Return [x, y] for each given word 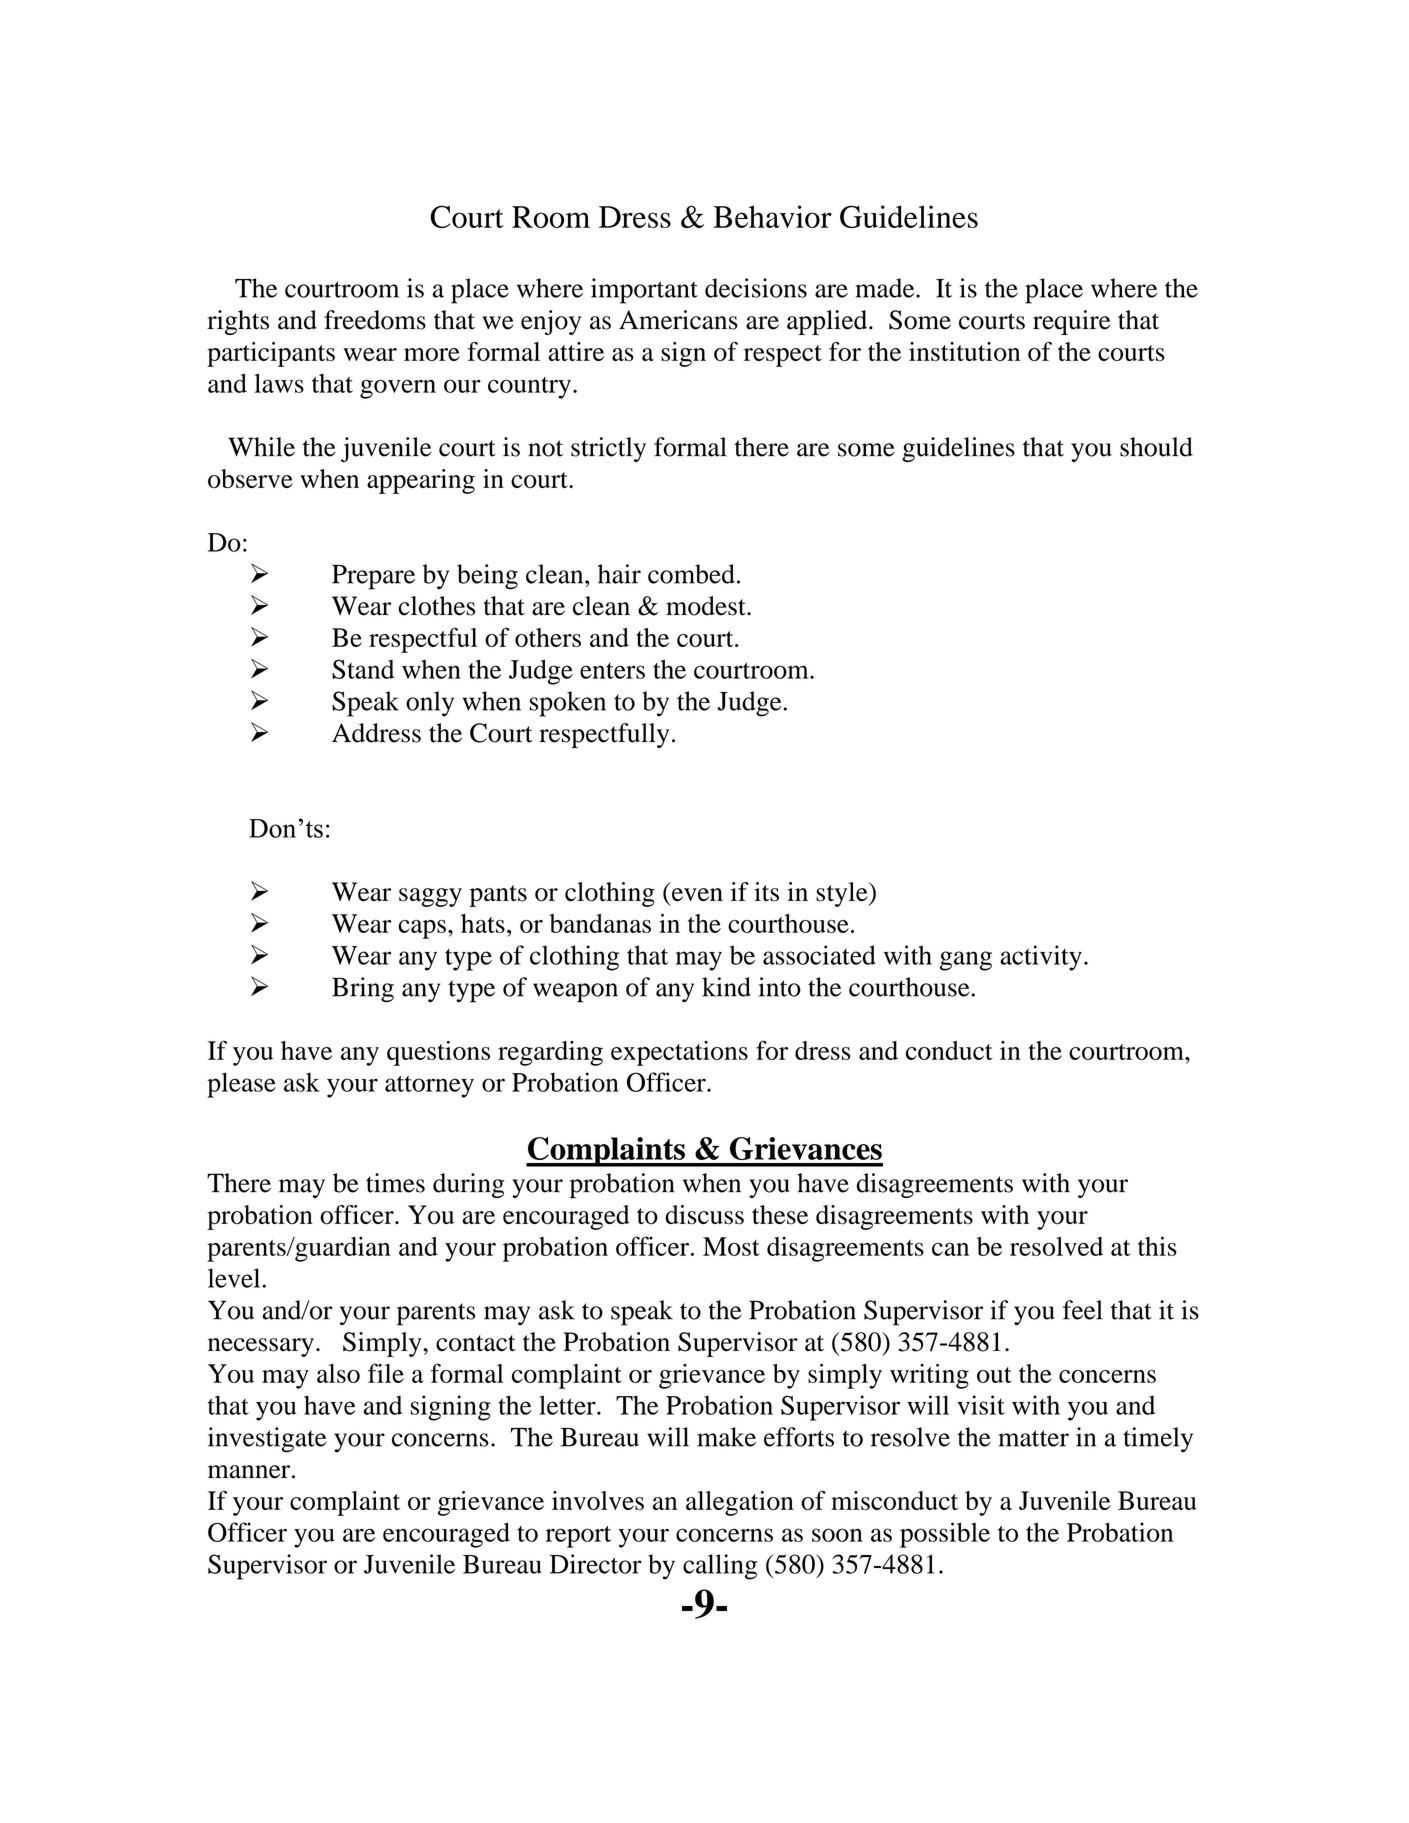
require [1071, 322]
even [697, 894]
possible [945, 1535]
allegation [740, 1503]
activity [1041, 958]
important [644, 291]
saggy [430, 897]
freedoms [375, 320]
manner [249, 1472]
